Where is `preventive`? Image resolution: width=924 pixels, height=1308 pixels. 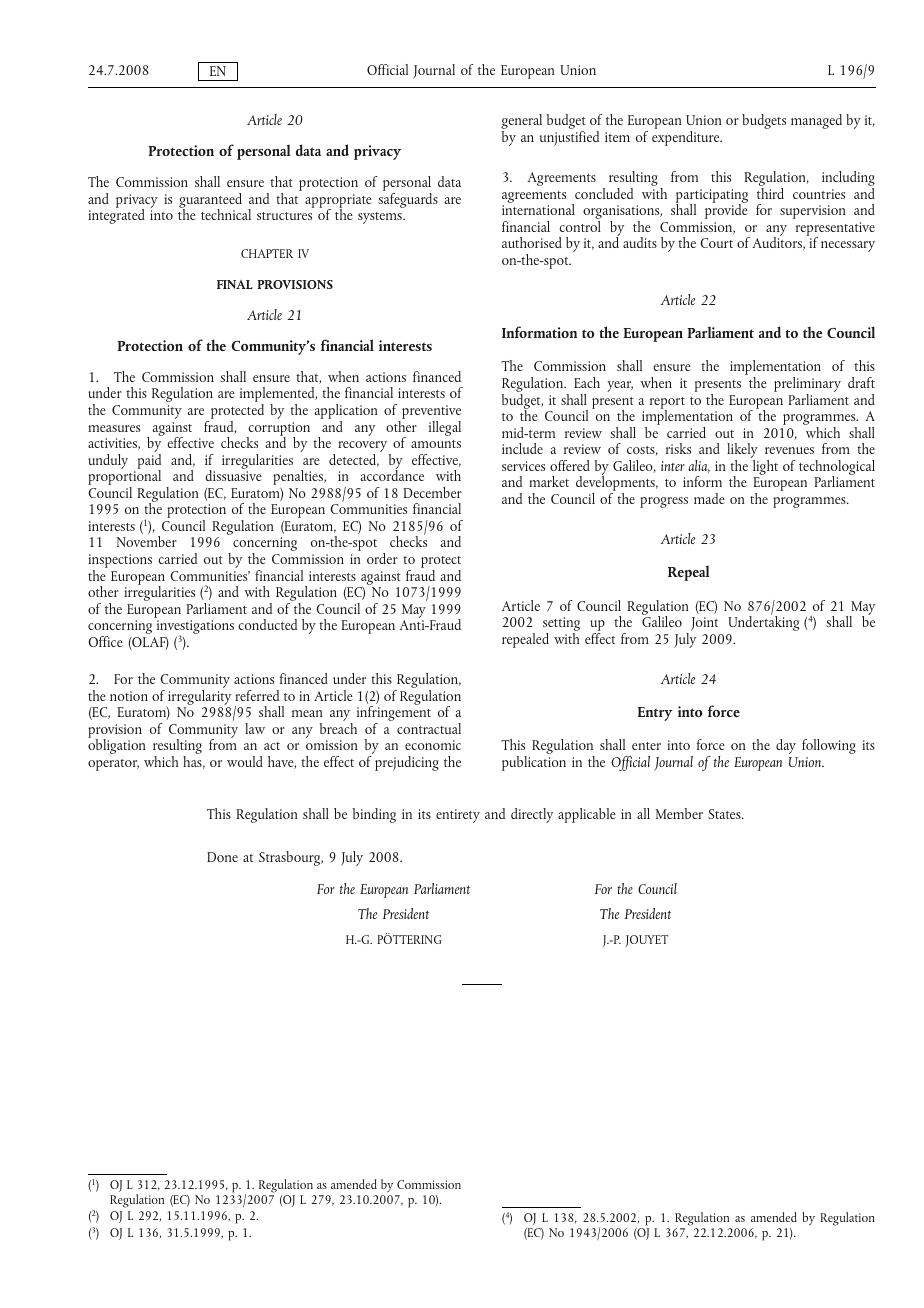
preventive is located at coordinates (430, 413).
